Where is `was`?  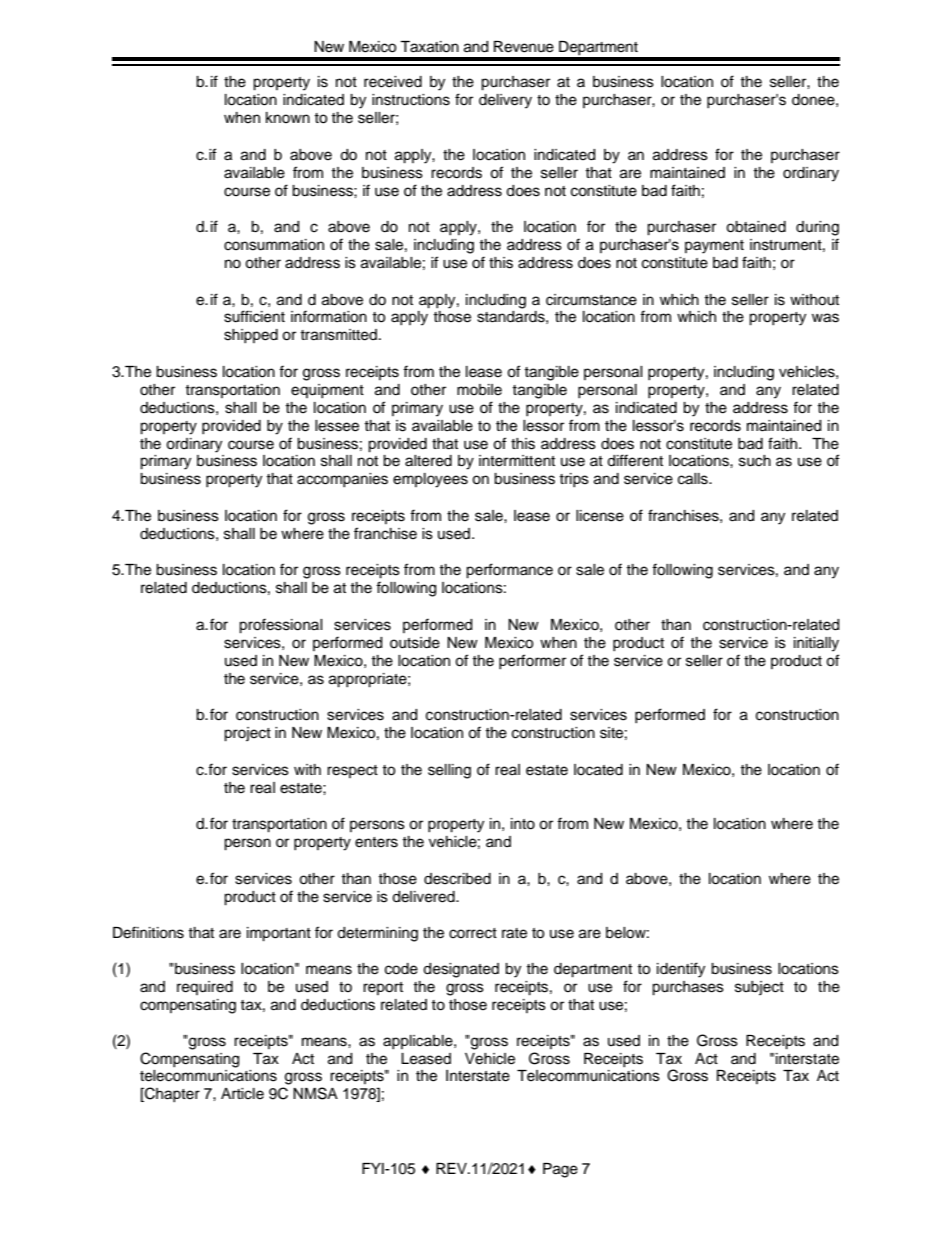 was is located at coordinates (825, 318).
